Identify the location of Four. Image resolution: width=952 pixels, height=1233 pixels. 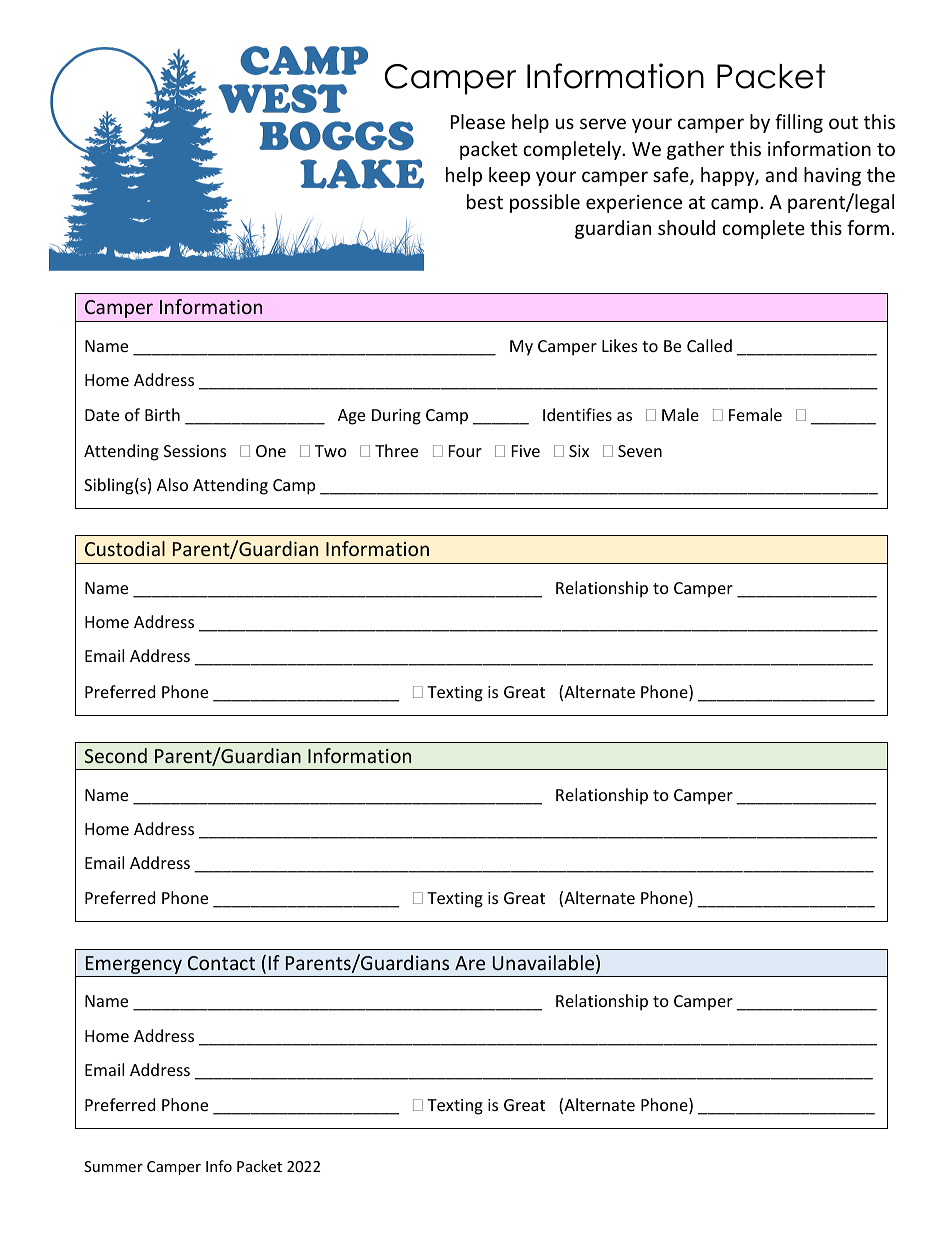
(465, 451).
